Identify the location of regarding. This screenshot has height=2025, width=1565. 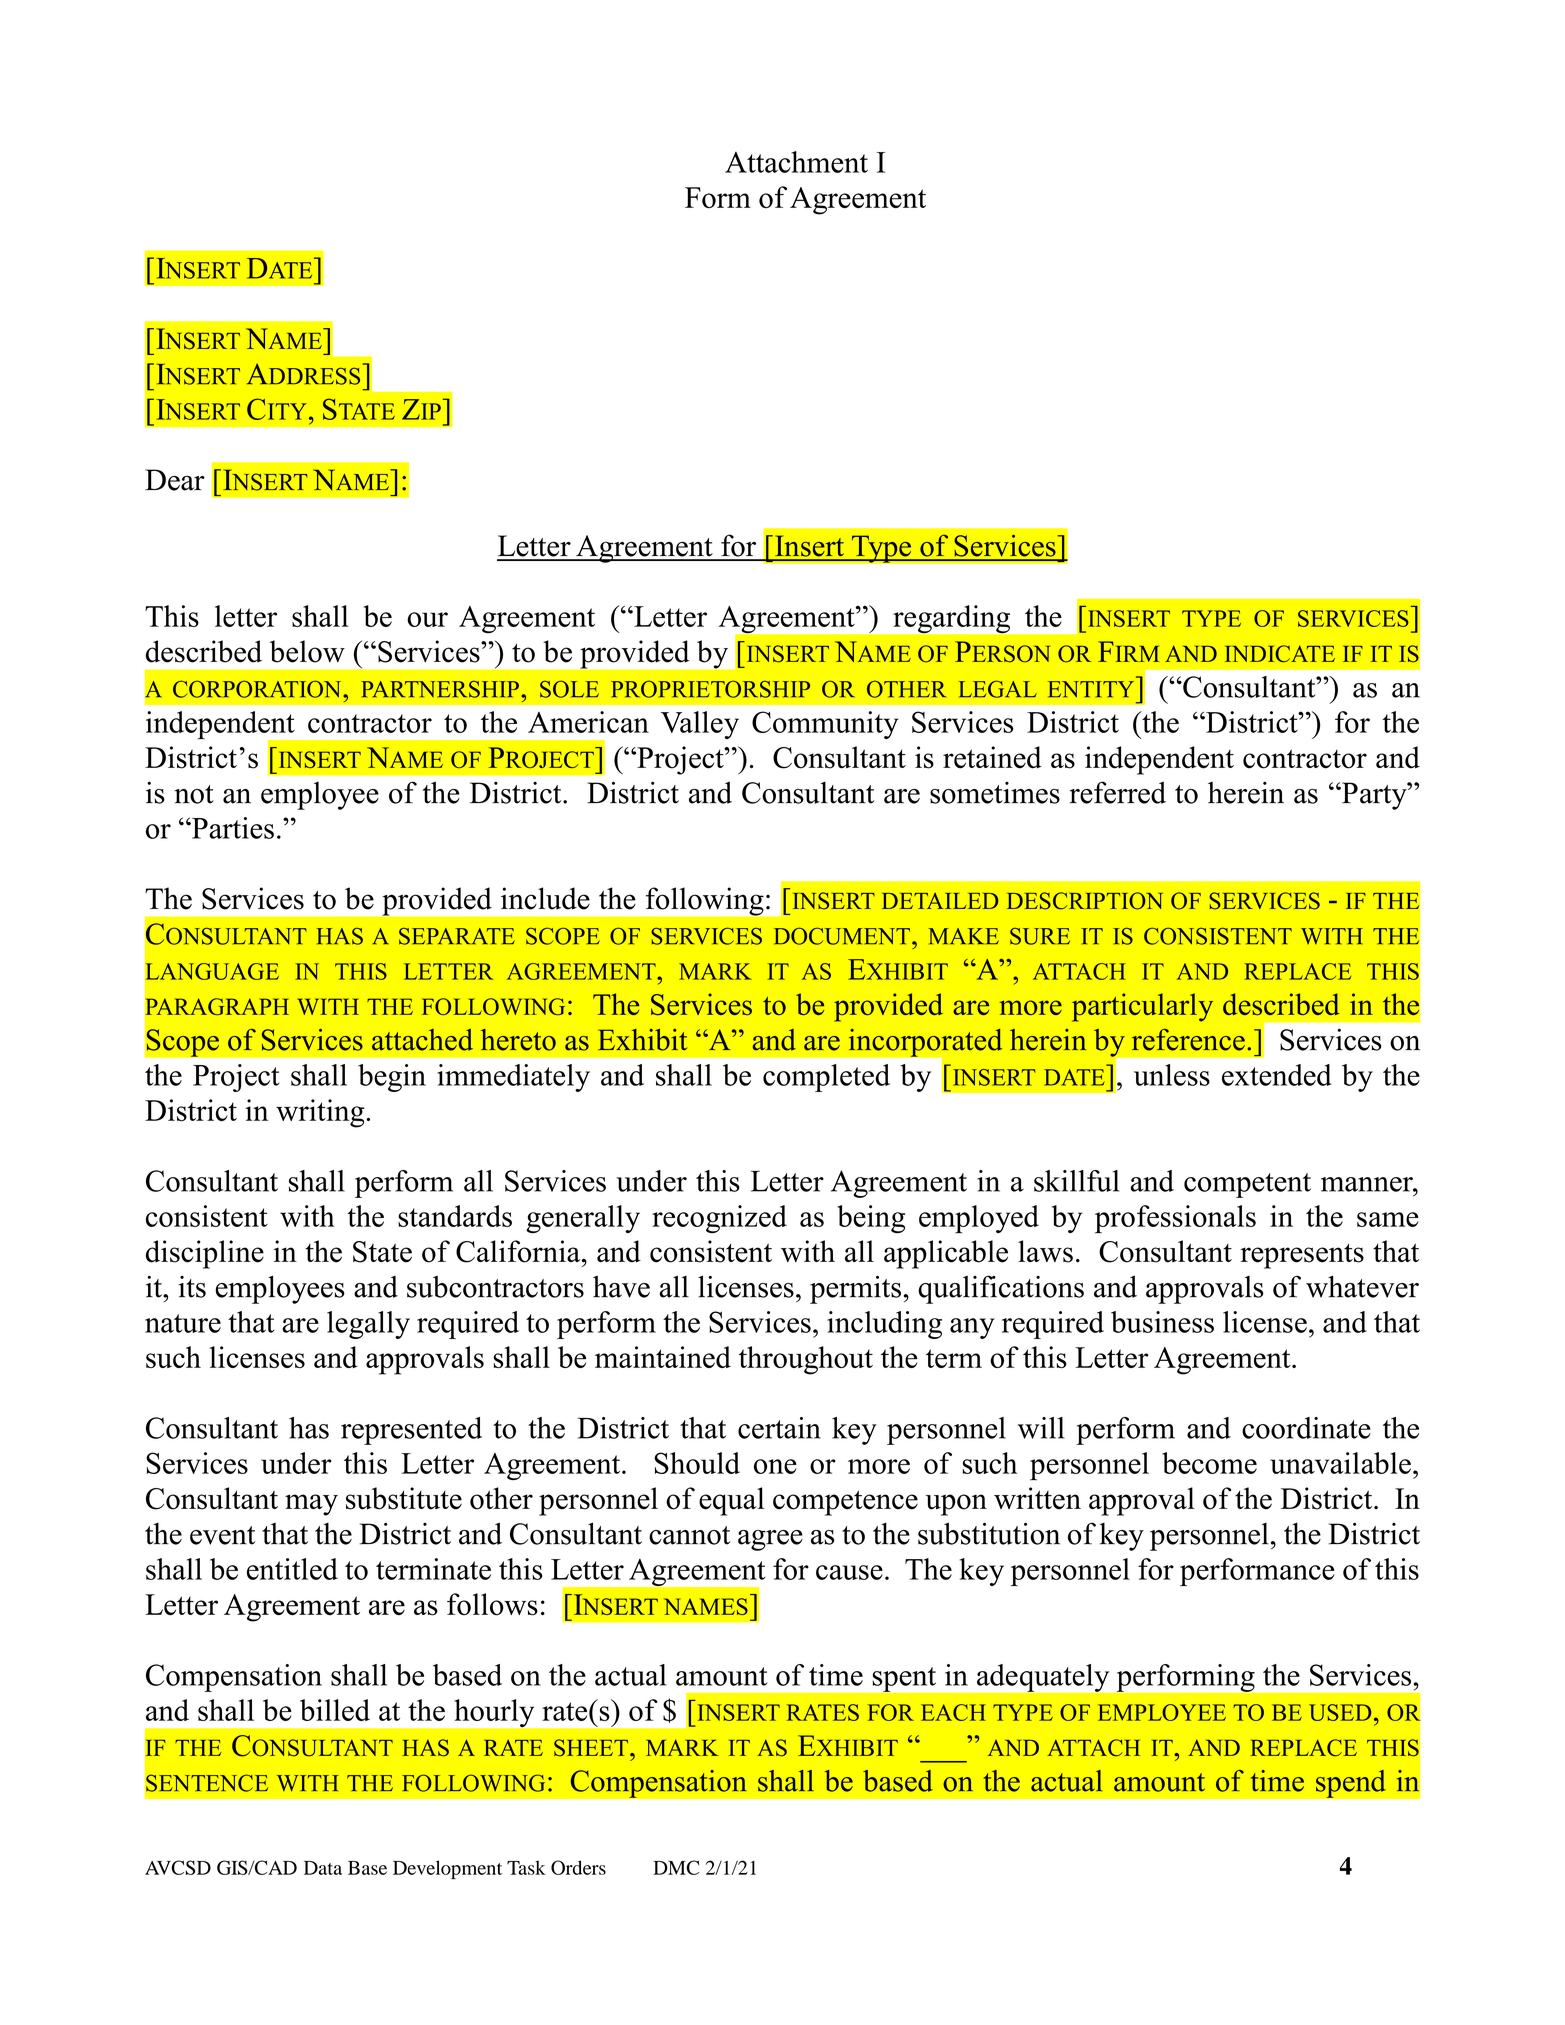
(952, 619).
